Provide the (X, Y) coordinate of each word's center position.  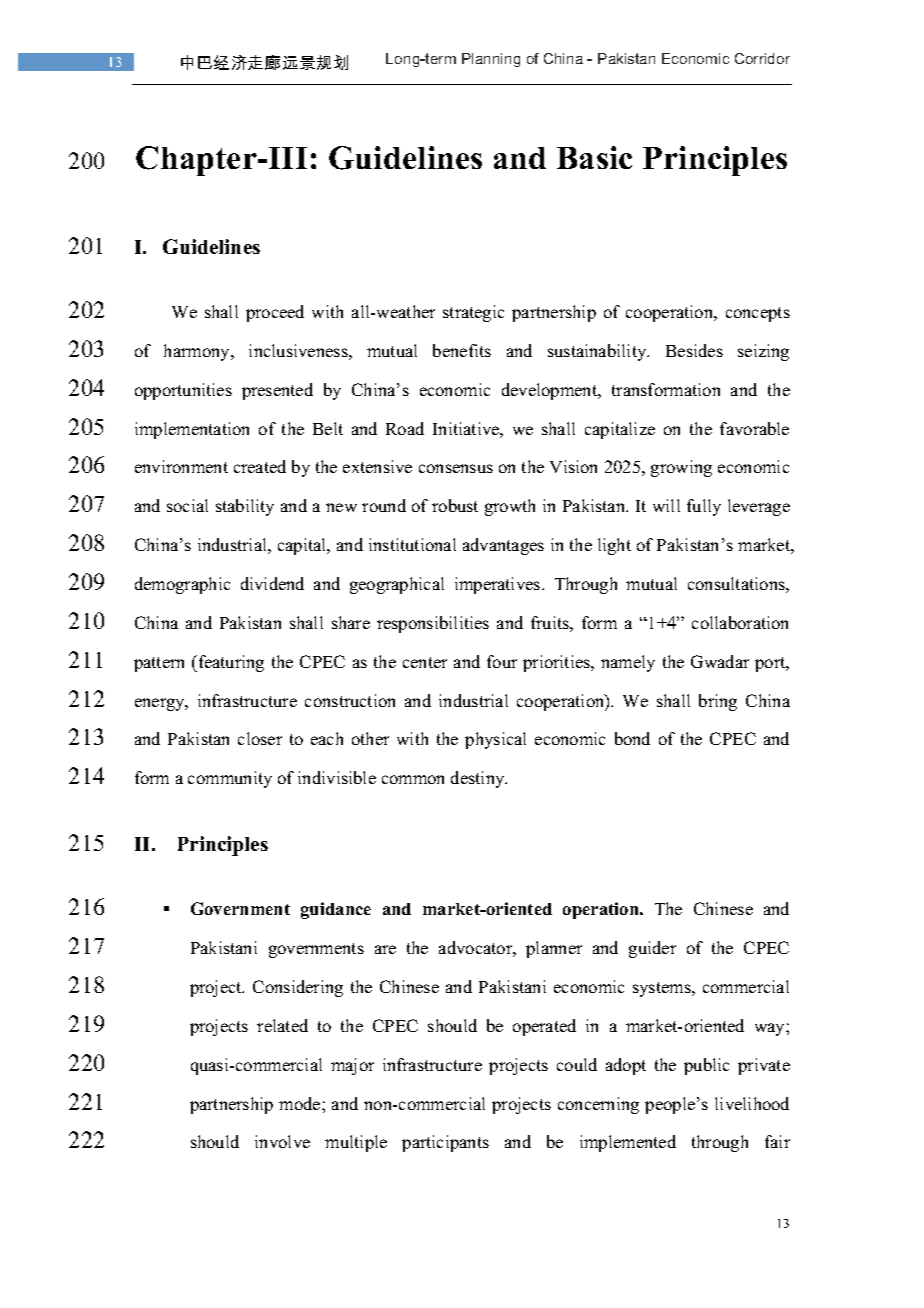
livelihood (752, 1103)
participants (445, 1143)
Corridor (762, 58)
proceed (275, 313)
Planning (491, 60)
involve (282, 1141)
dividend (272, 583)
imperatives (499, 585)
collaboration (740, 622)
